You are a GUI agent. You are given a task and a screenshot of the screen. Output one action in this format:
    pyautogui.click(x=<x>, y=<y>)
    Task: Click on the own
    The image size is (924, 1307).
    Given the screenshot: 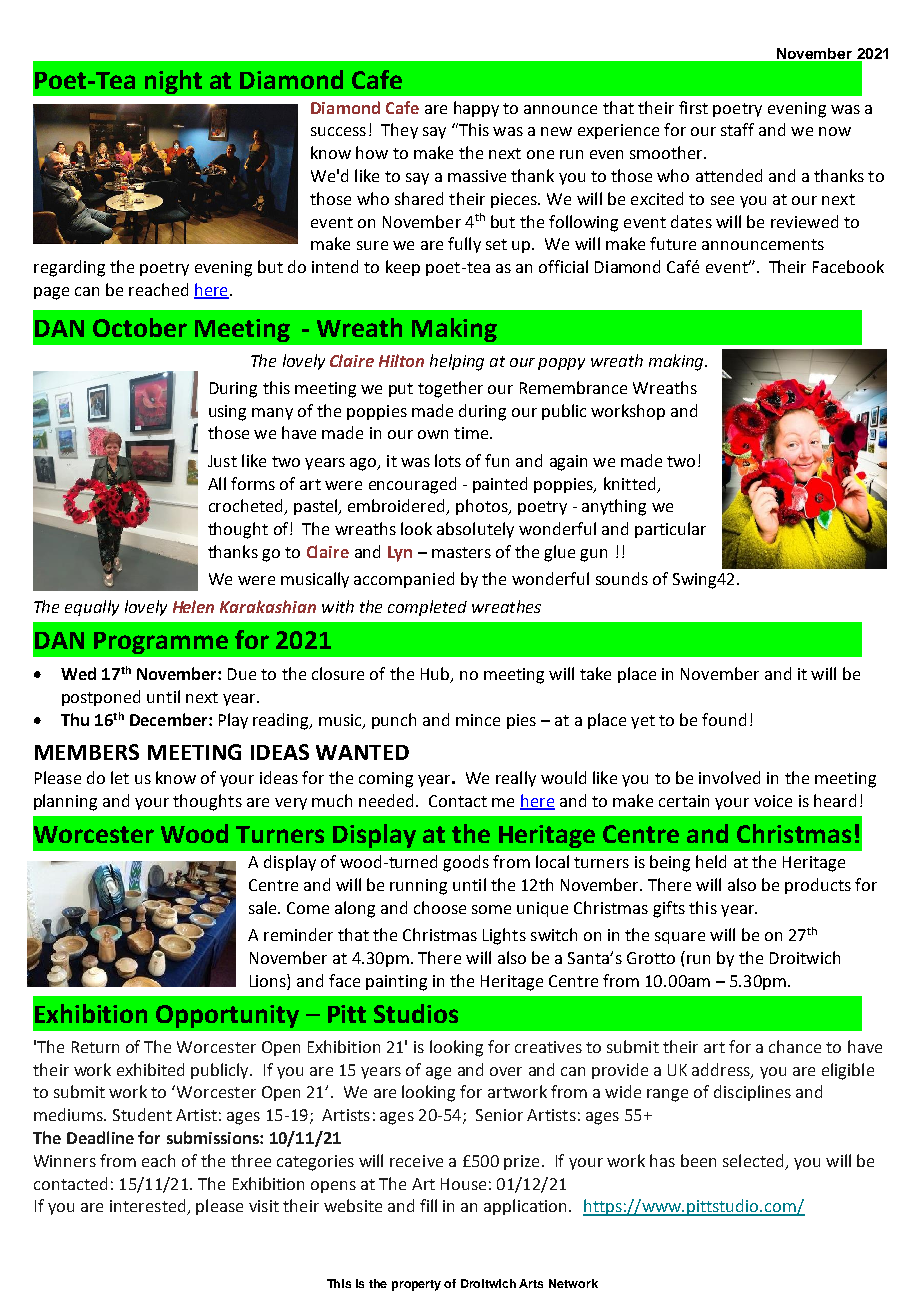 What is the action you would take?
    pyautogui.click(x=433, y=434)
